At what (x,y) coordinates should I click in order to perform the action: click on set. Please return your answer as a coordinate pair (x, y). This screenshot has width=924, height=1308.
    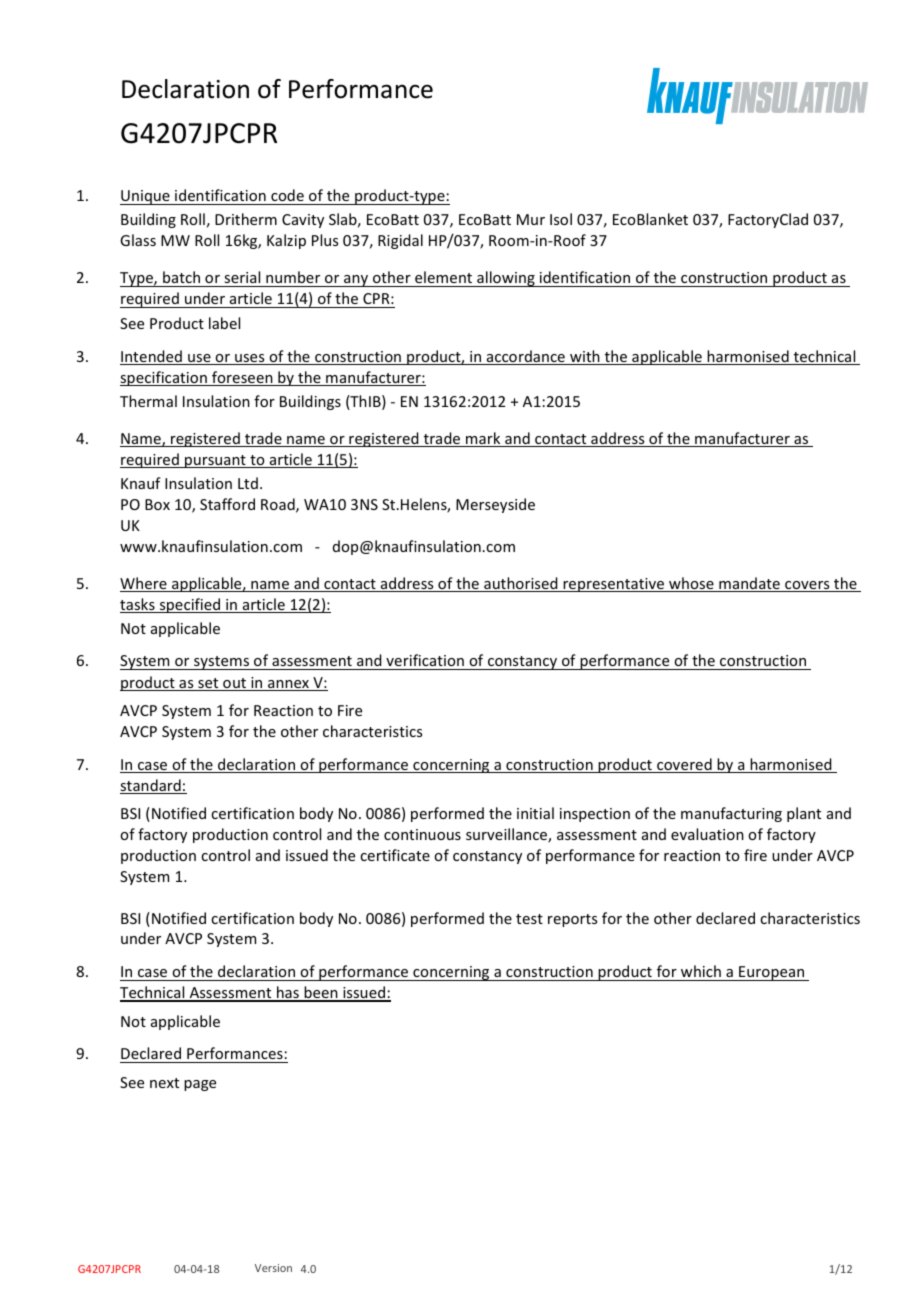
    Looking at the image, I should click on (208, 684).
